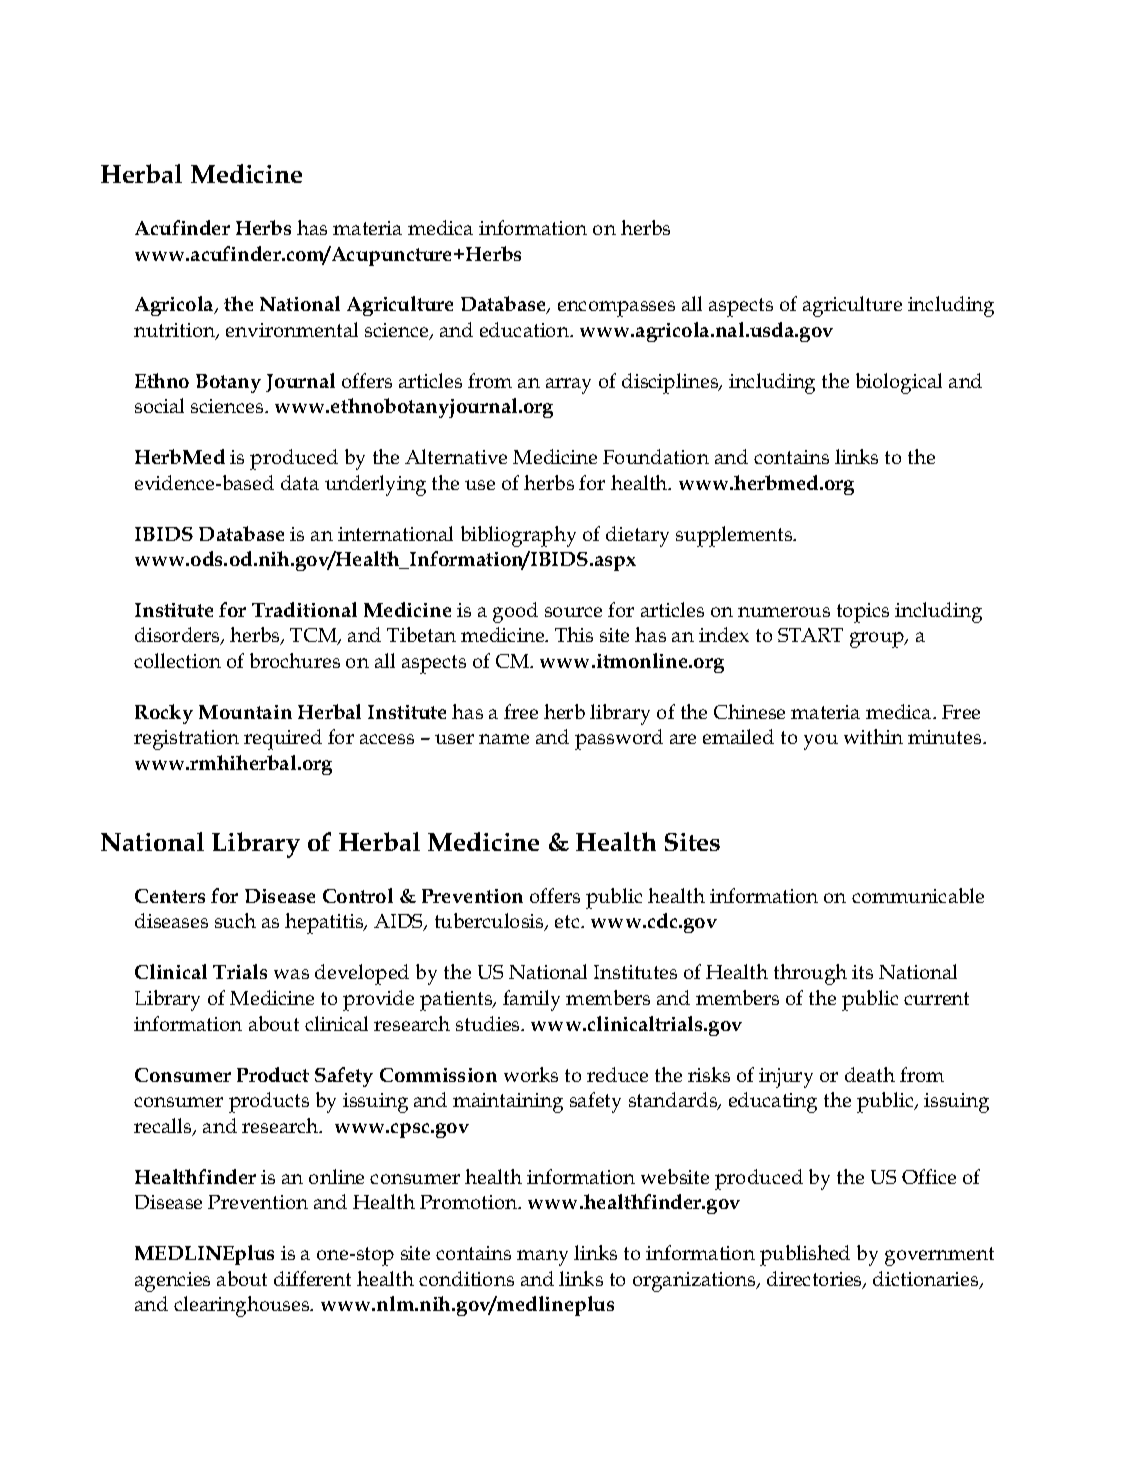  What do you see at coordinates (542, 1258) in the page?
I see `many` at bounding box center [542, 1258].
